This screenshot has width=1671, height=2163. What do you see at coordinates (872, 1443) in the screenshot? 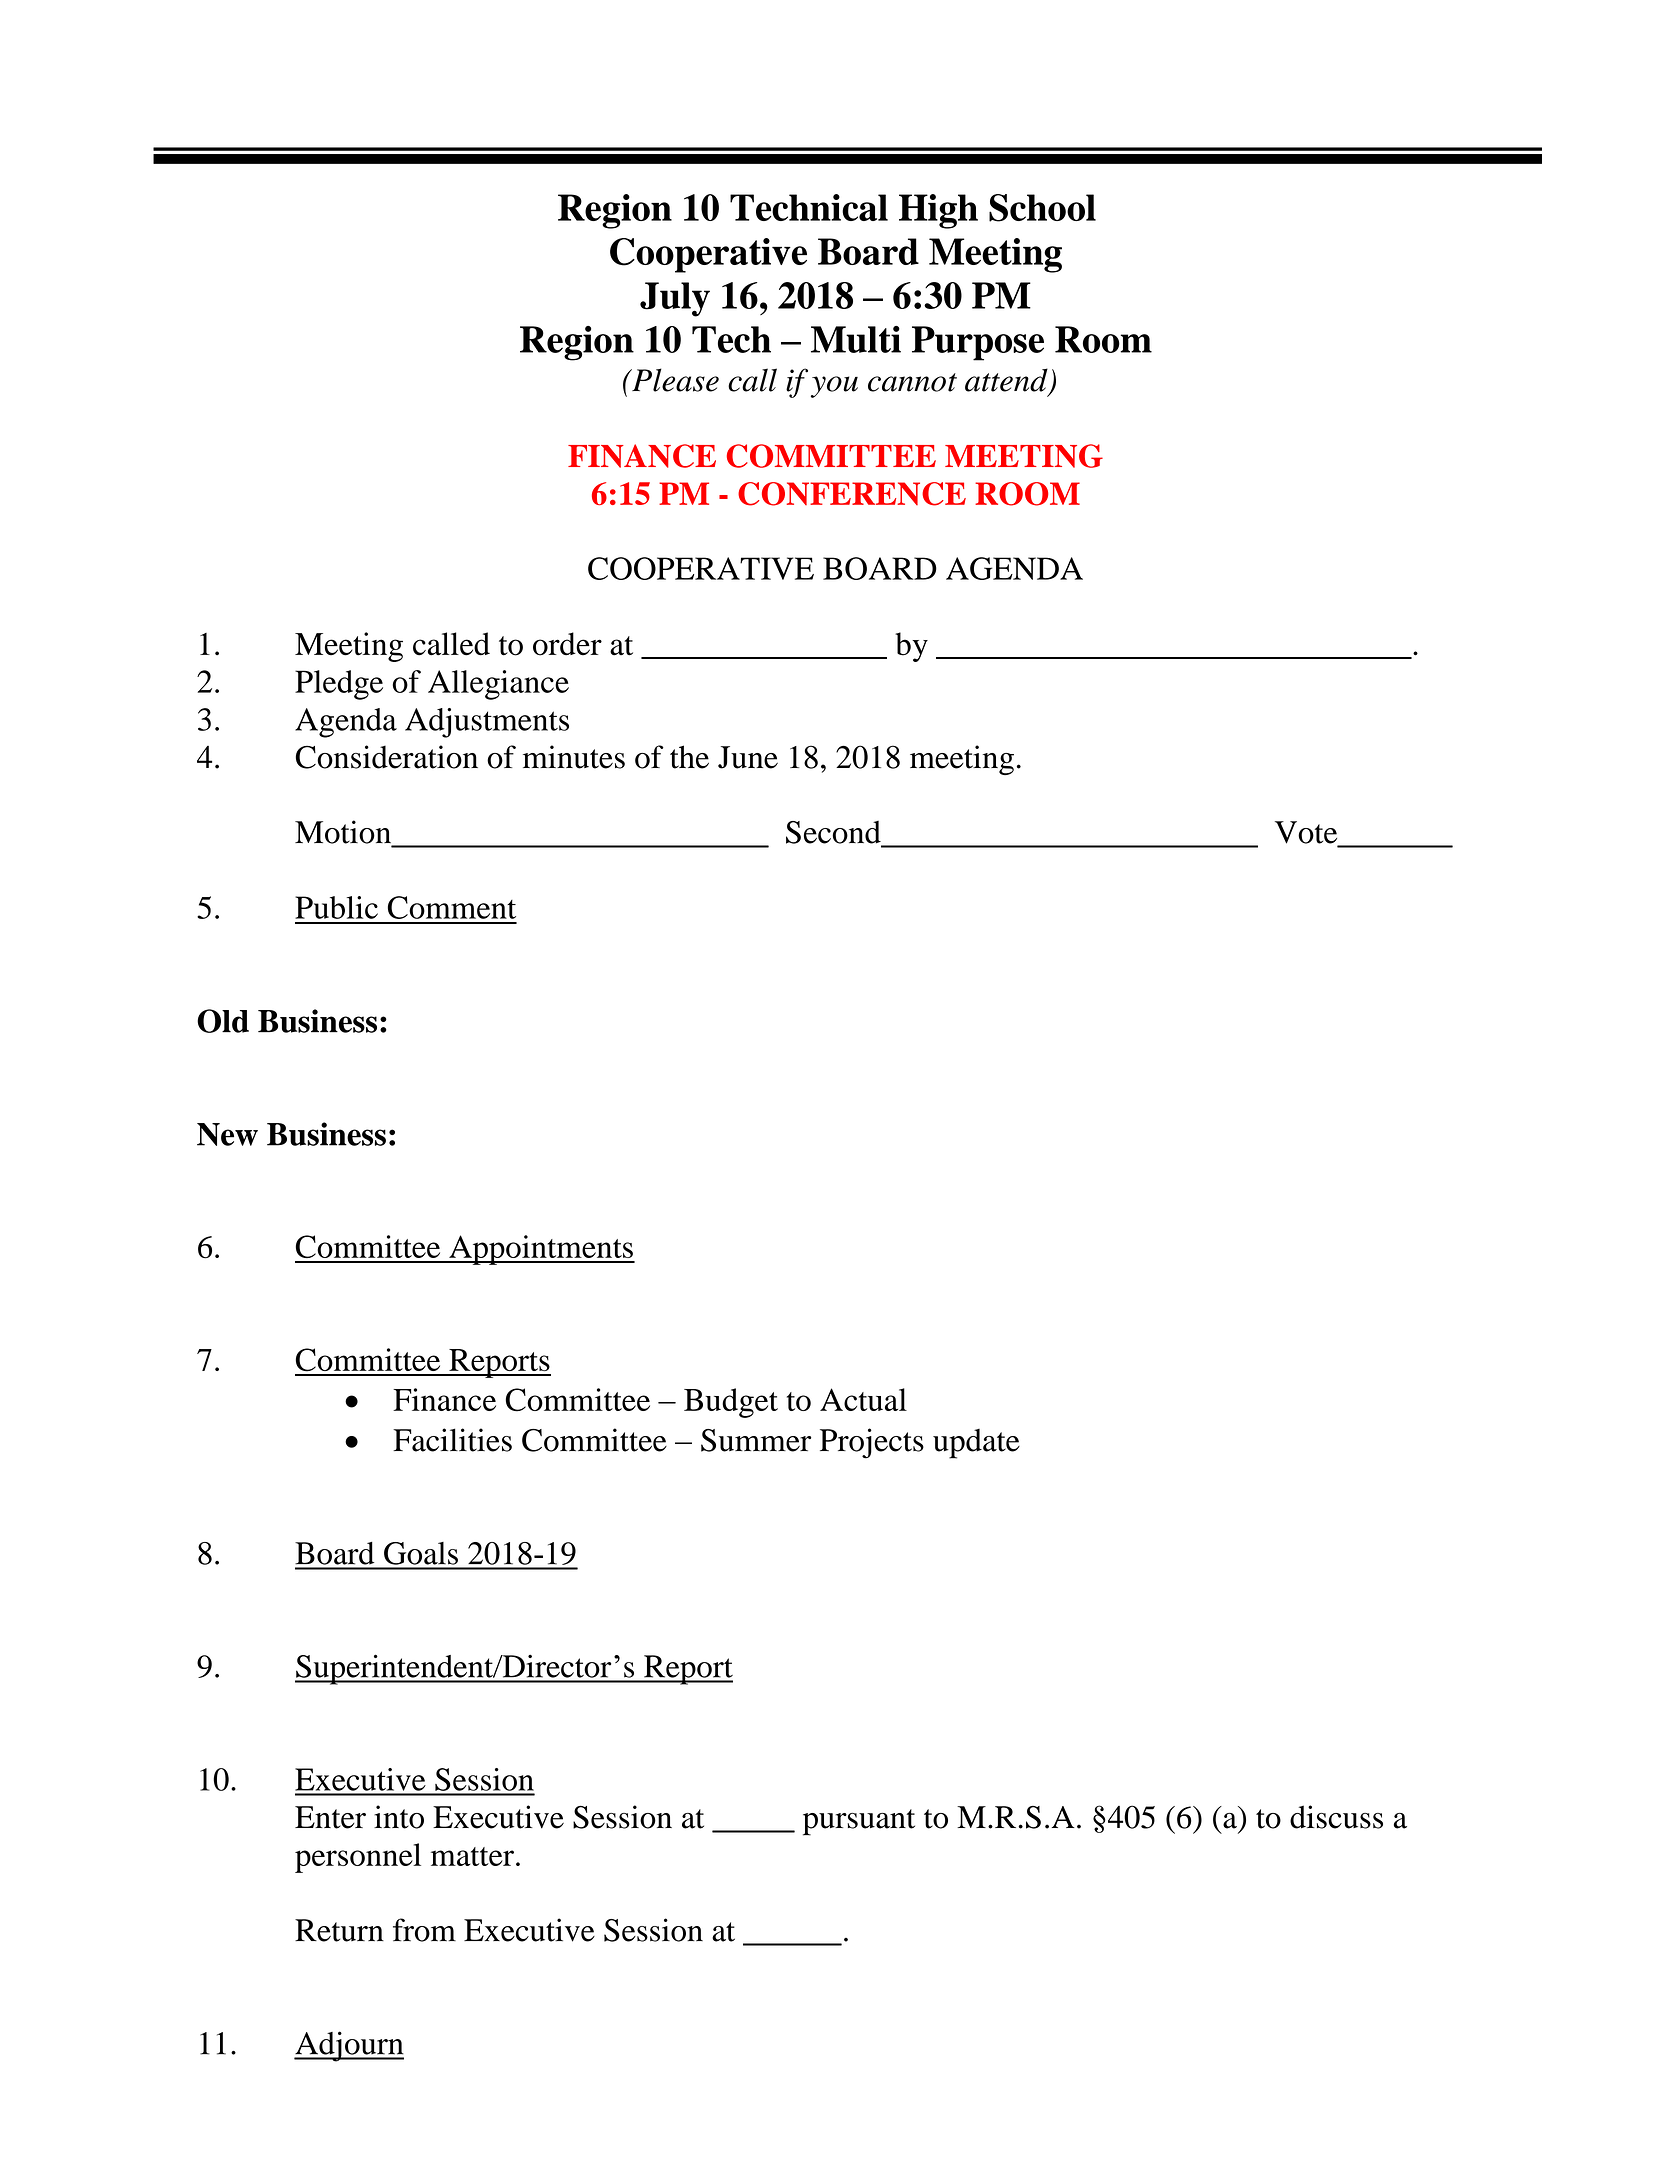
I see `Projects` at bounding box center [872, 1443].
